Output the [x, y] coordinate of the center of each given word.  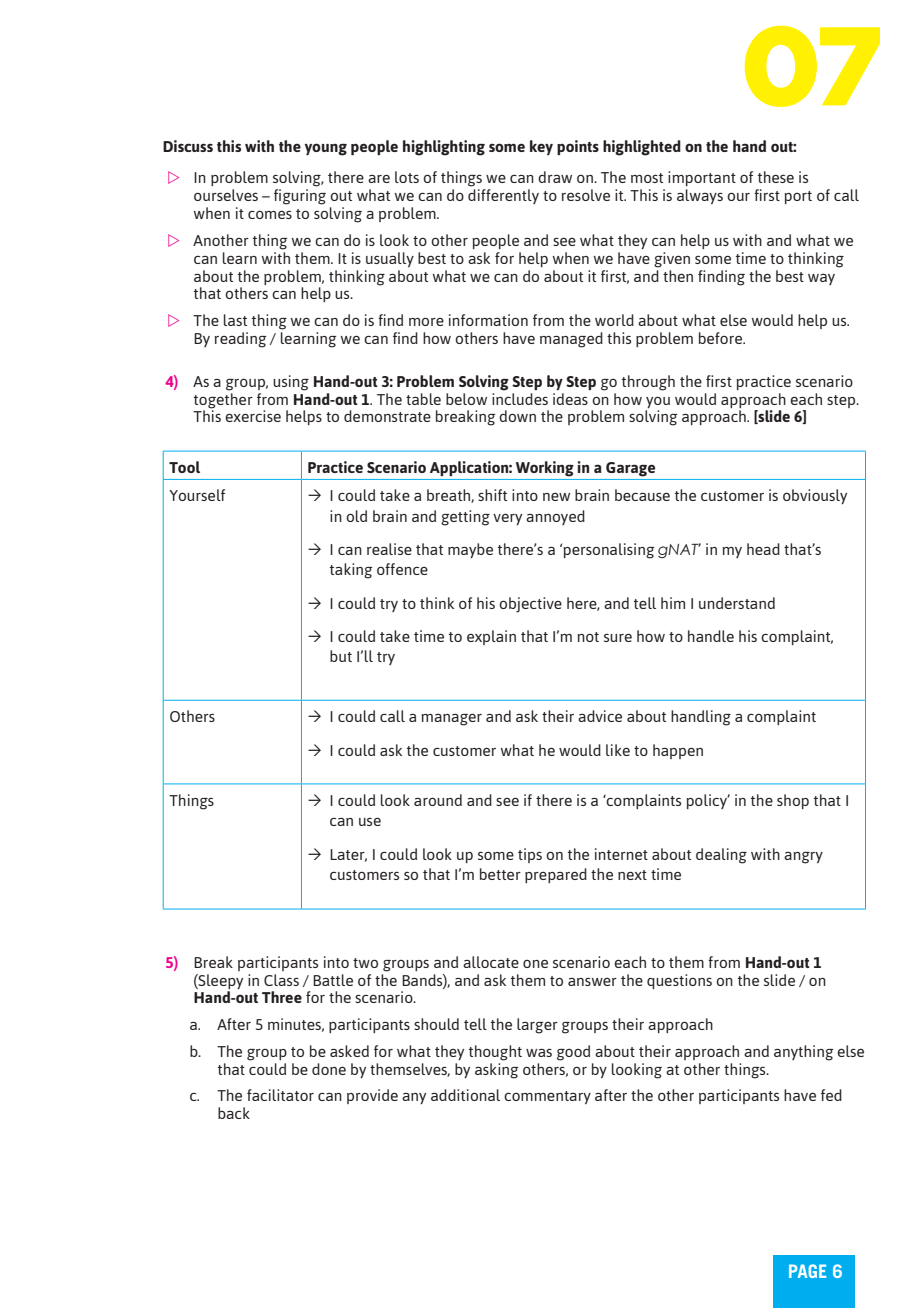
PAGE [808, 1271]
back [234, 1113]
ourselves [226, 195]
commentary [547, 1097]
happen [678, 751]
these [776, 177]
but [341, 656]
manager [451, 720]
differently [503, 196]
